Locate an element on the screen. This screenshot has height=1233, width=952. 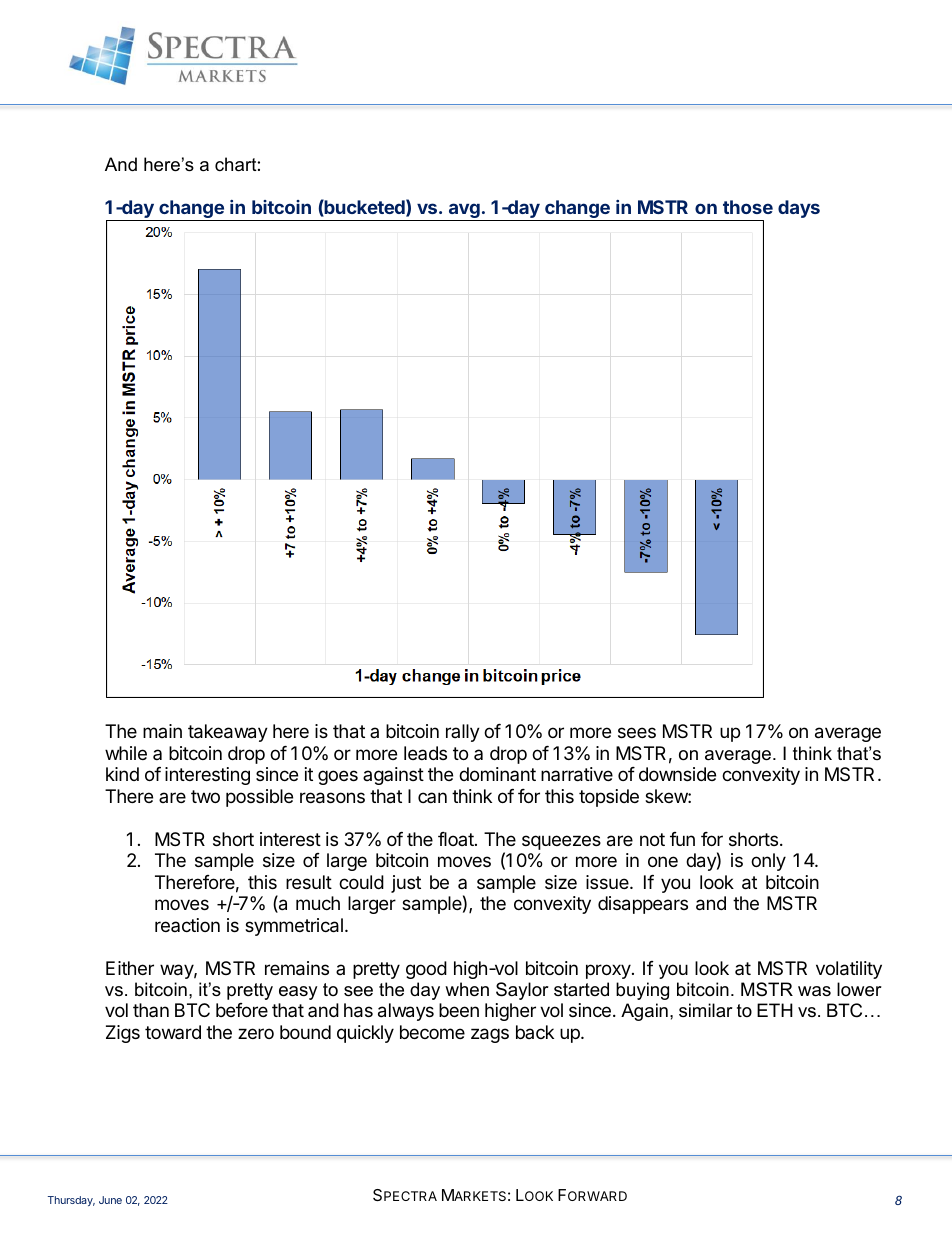
sees is located at coordinates (637, 732).
